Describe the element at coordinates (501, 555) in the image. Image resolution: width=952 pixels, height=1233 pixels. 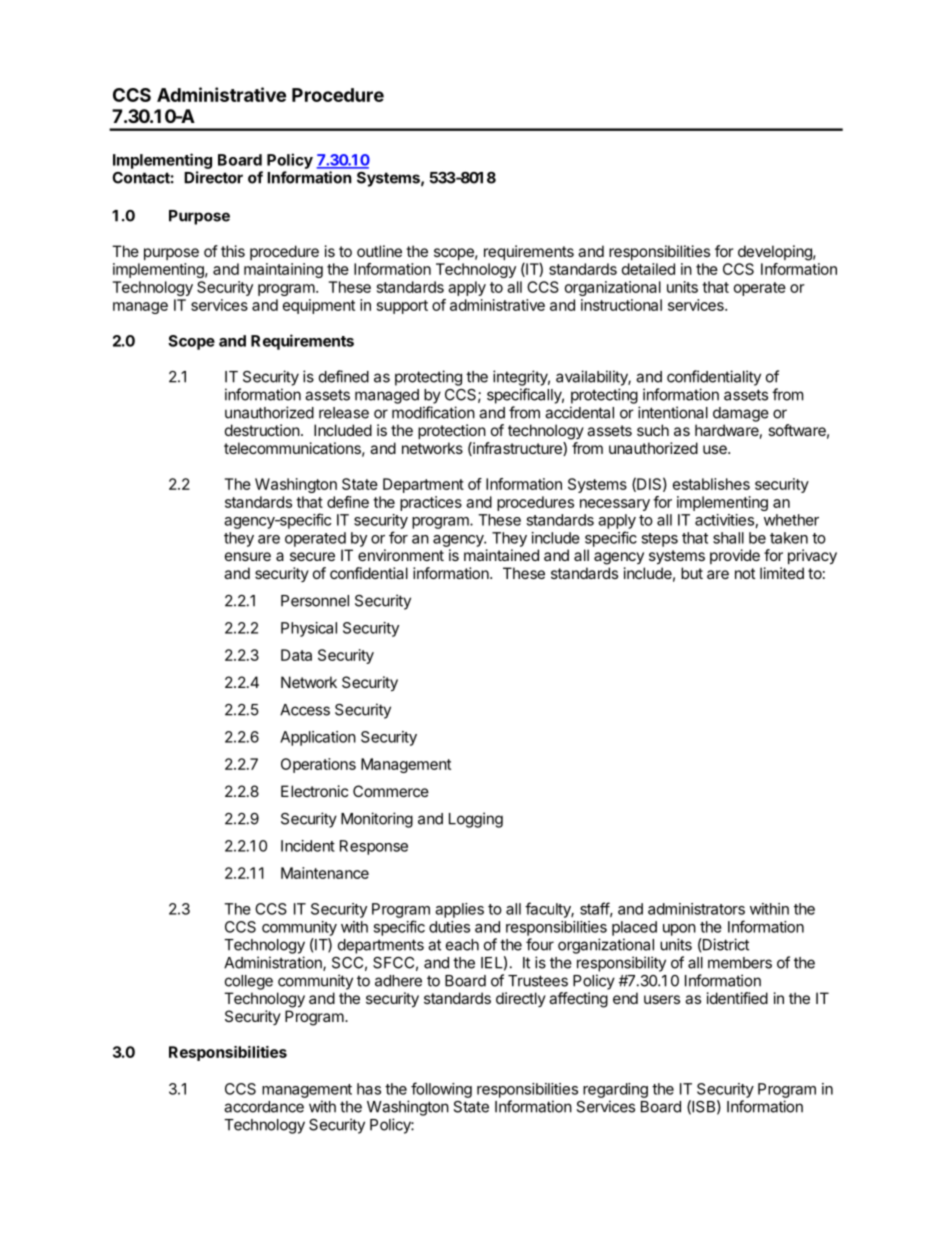
I see `maintained` at that location.
